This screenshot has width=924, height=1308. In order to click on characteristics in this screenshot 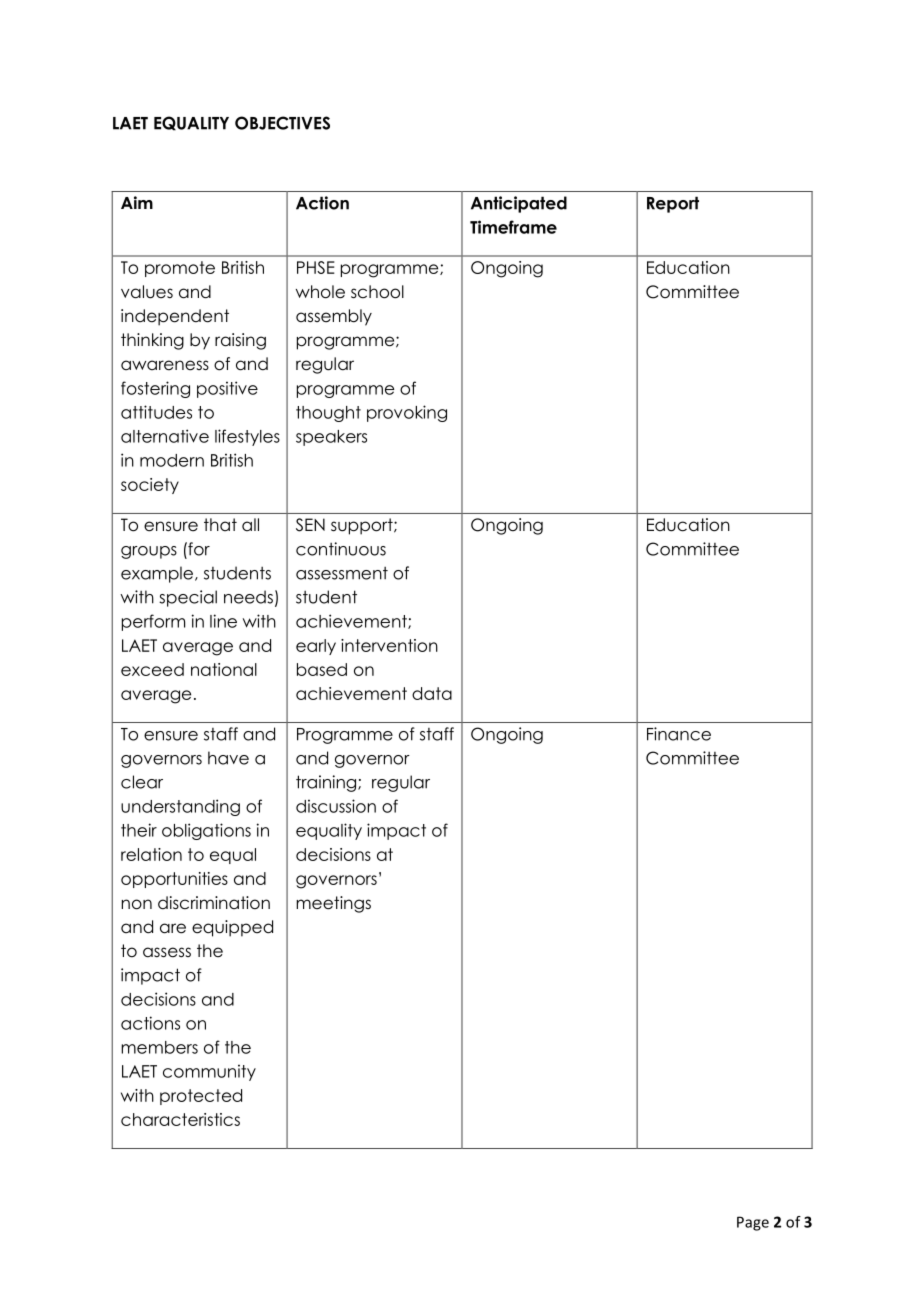, I will do `click(180, 1119)`.
